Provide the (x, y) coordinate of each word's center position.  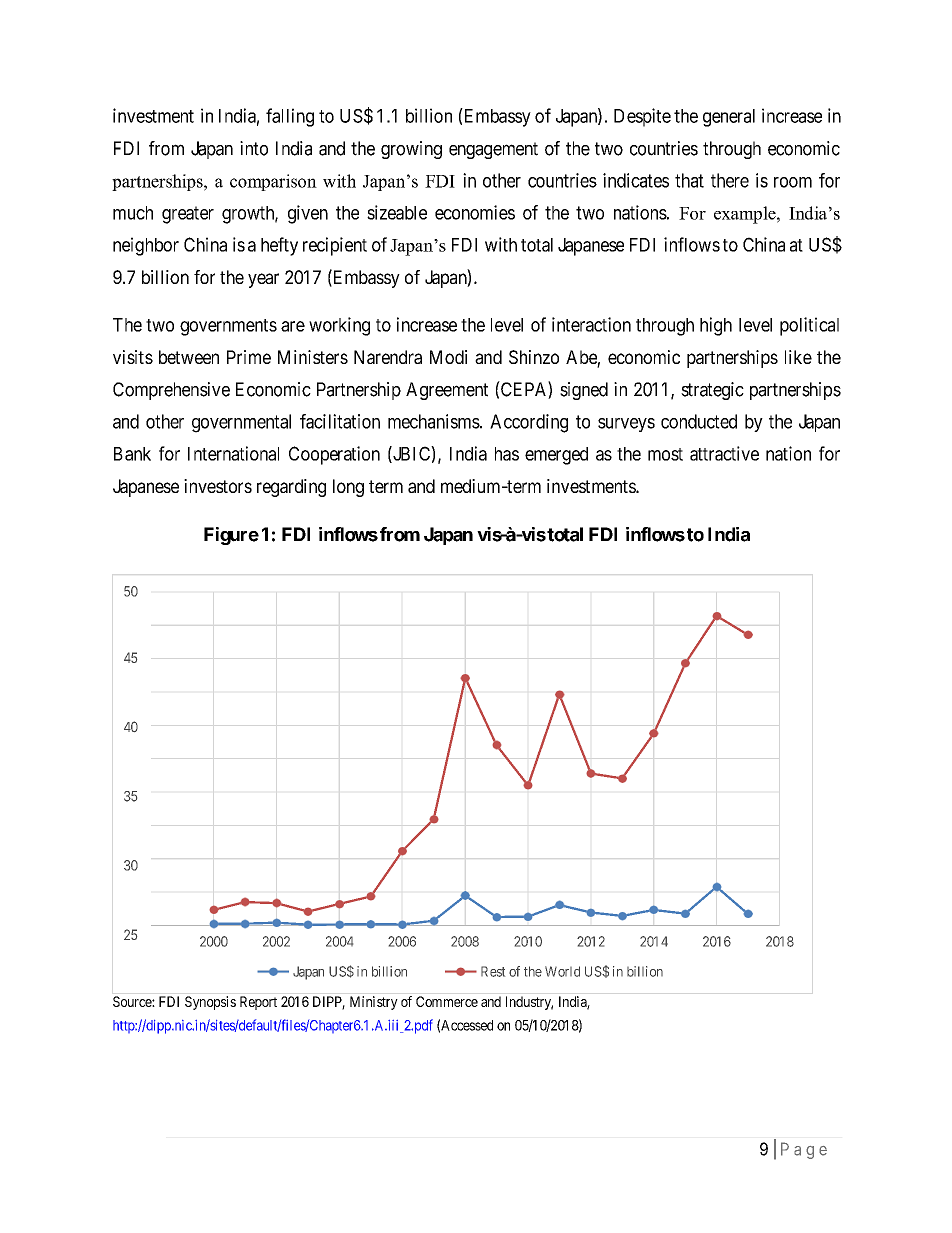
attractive (724, 453)
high (716, 326)
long (348, 488)
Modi (448, 357)
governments (228, 327)
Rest (493, 971)
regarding (291, 488)
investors (218, 486)
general (729, 118)
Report (258, 1003)
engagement (493, 150)
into (254, 148)
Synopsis (210, 1003)
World (562, 971)
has (507, 454)
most (665, 454)
